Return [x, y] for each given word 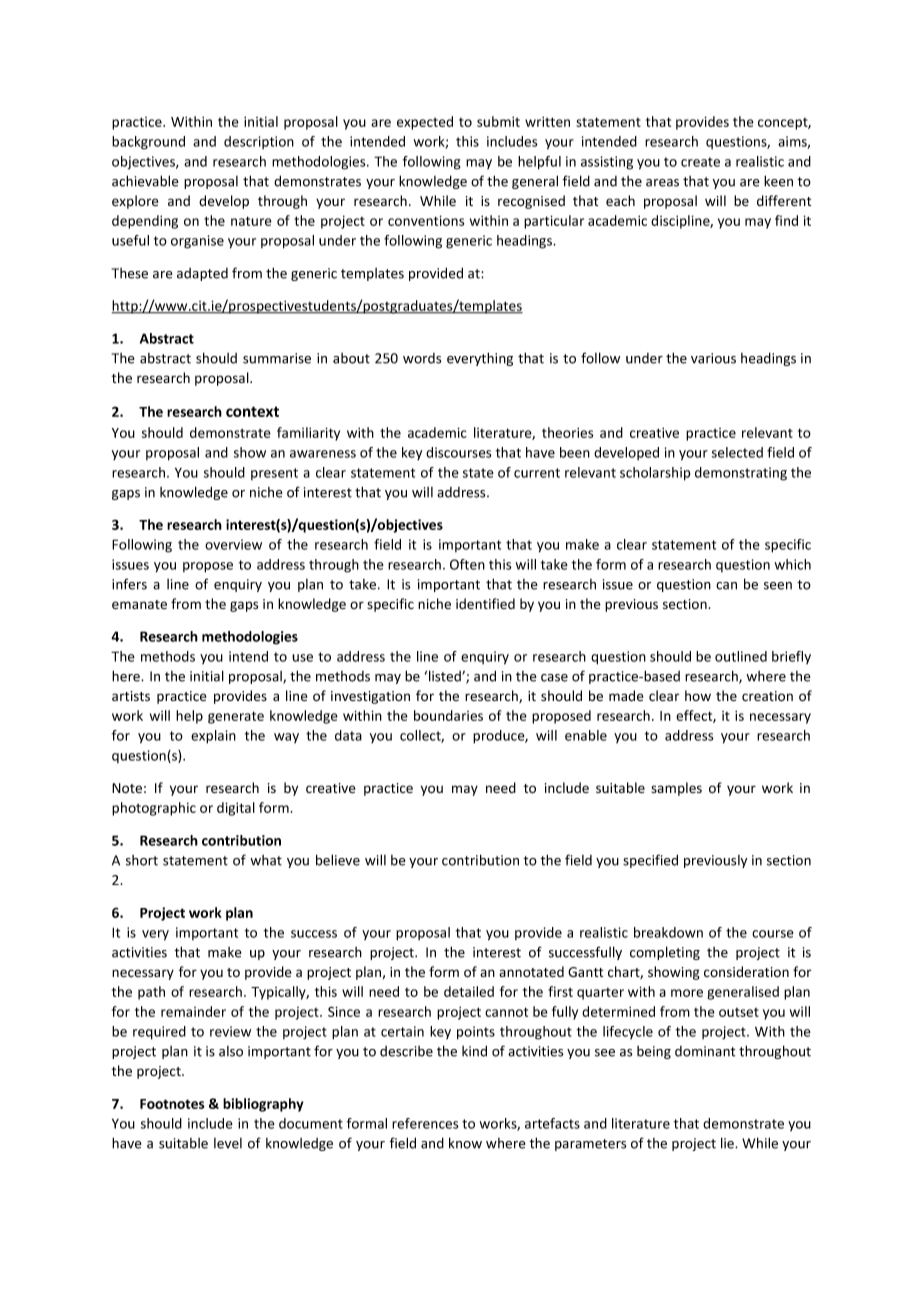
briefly [791, 657]
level [228, 1143]
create [700, 162]
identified [485, 603]
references [425, 1123]
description [259, 142]
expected [425, 123]
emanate [139, 605]
